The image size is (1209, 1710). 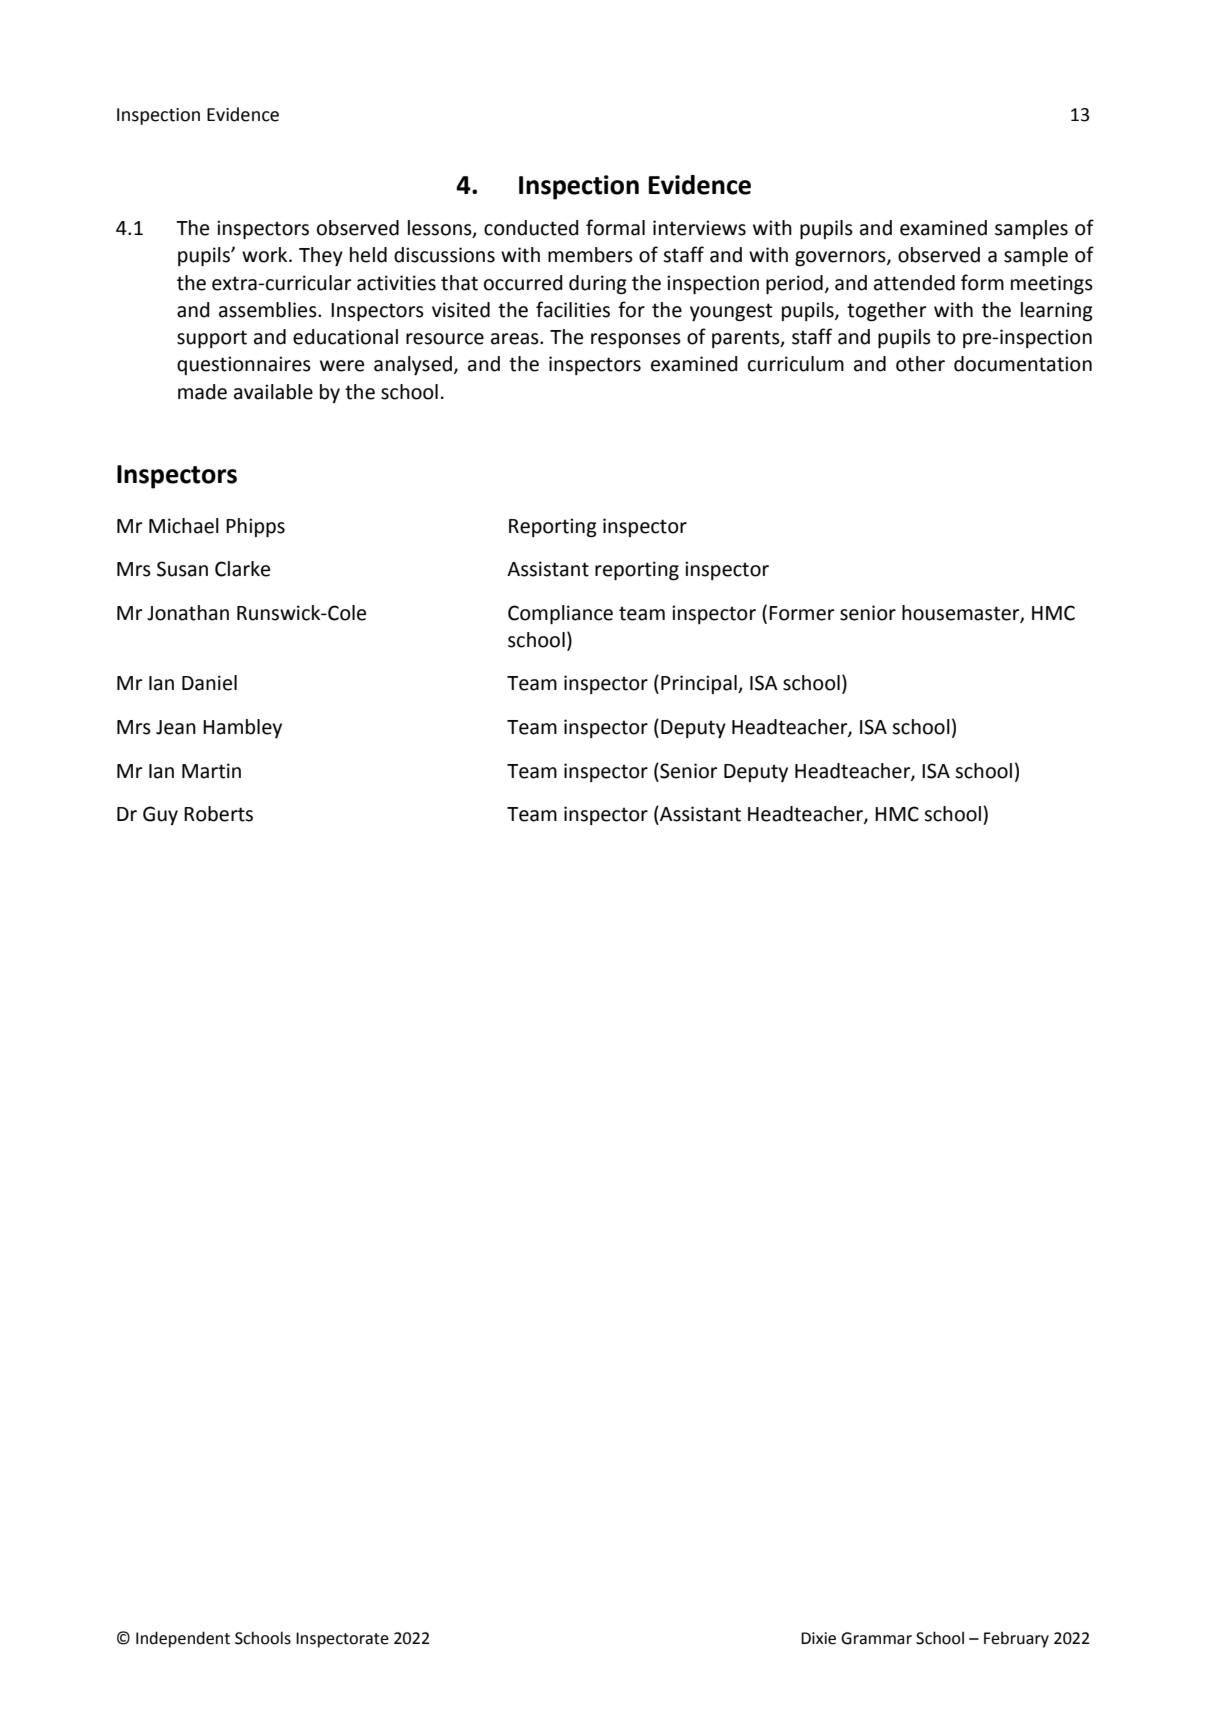 I want to click on other, so click(x=920, y=364).
